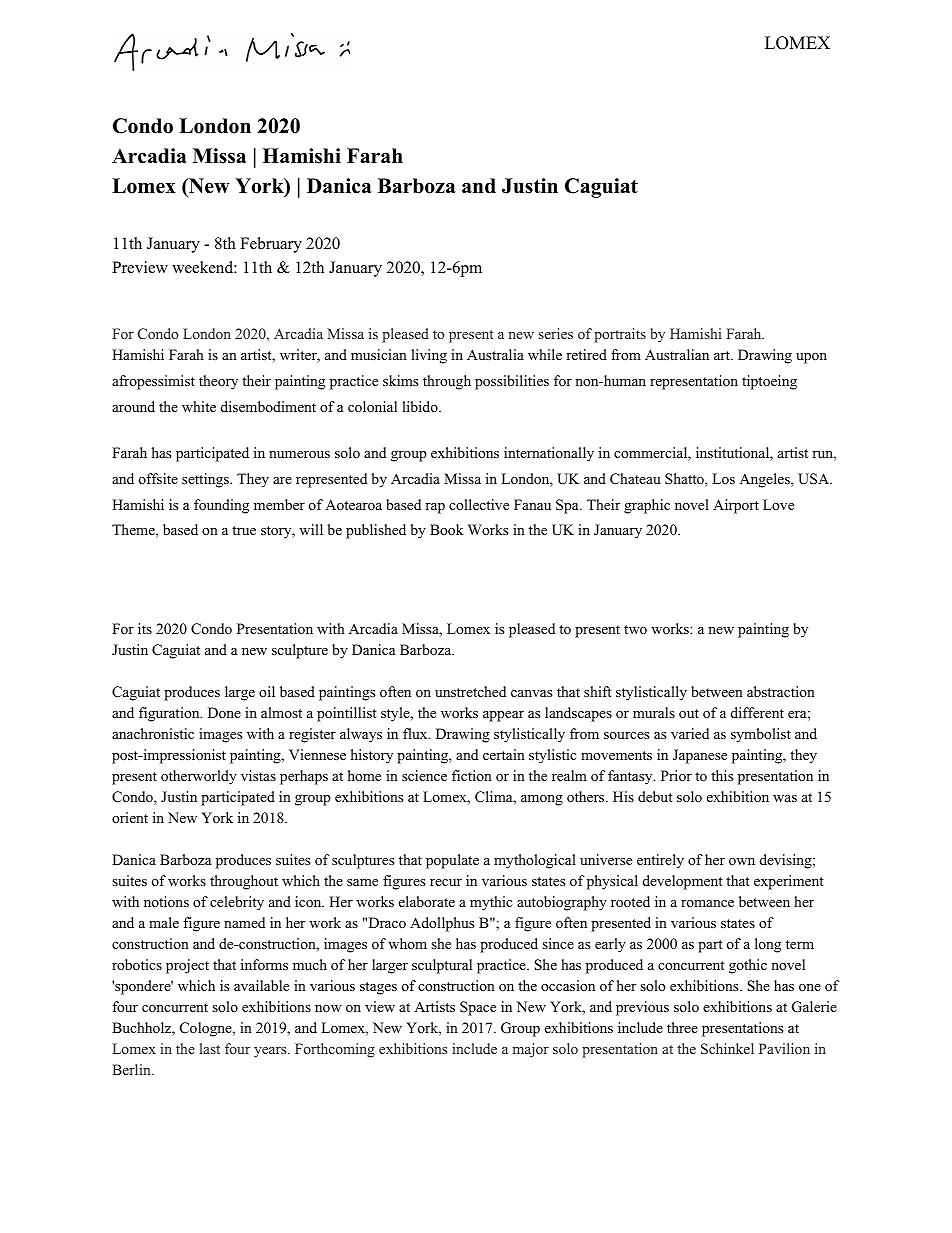 Image resolution: width=952 pixels, height=1233 pixels. Describe the element at coordinates (690, 733) in the screenshot. I see `varied` at that location.
